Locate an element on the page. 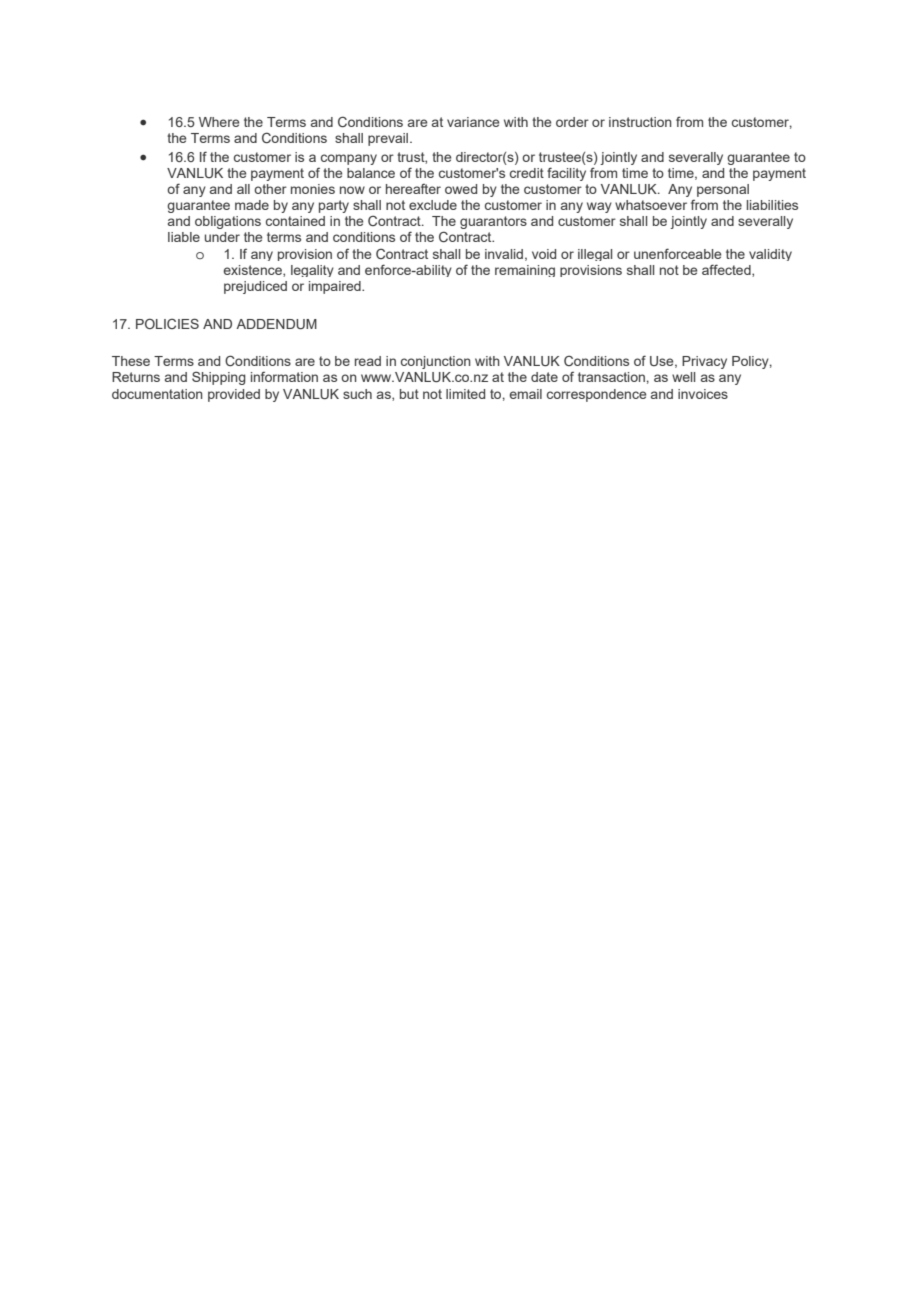 This image has width=924, height=1308. Privacy is located at coordinates (704, 362).
